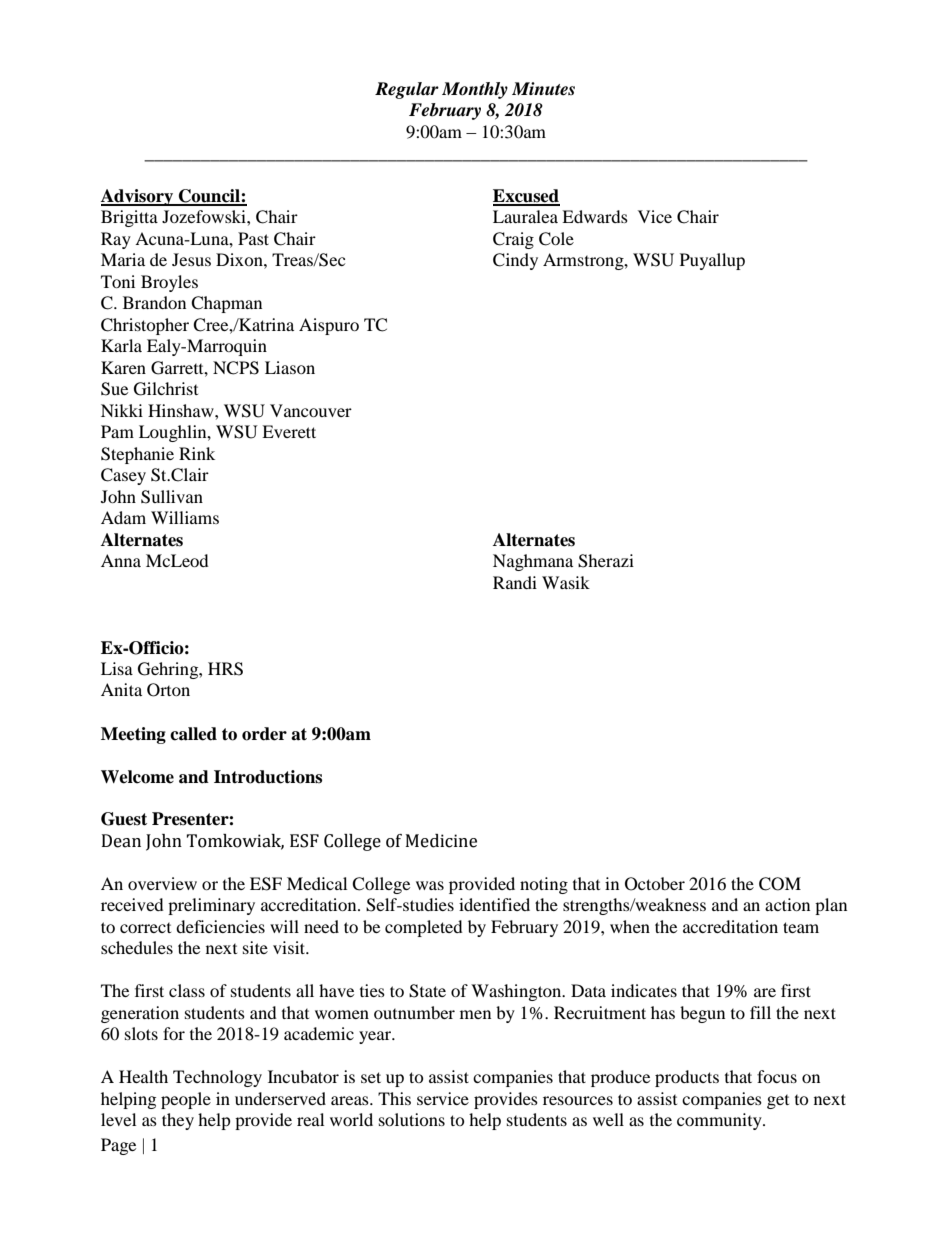 This screenshot has width=952, height=1233. What do you see at coordinates (137, 777) in the screenshot?
I see `Welcome` at bounding box center [137, 777].
